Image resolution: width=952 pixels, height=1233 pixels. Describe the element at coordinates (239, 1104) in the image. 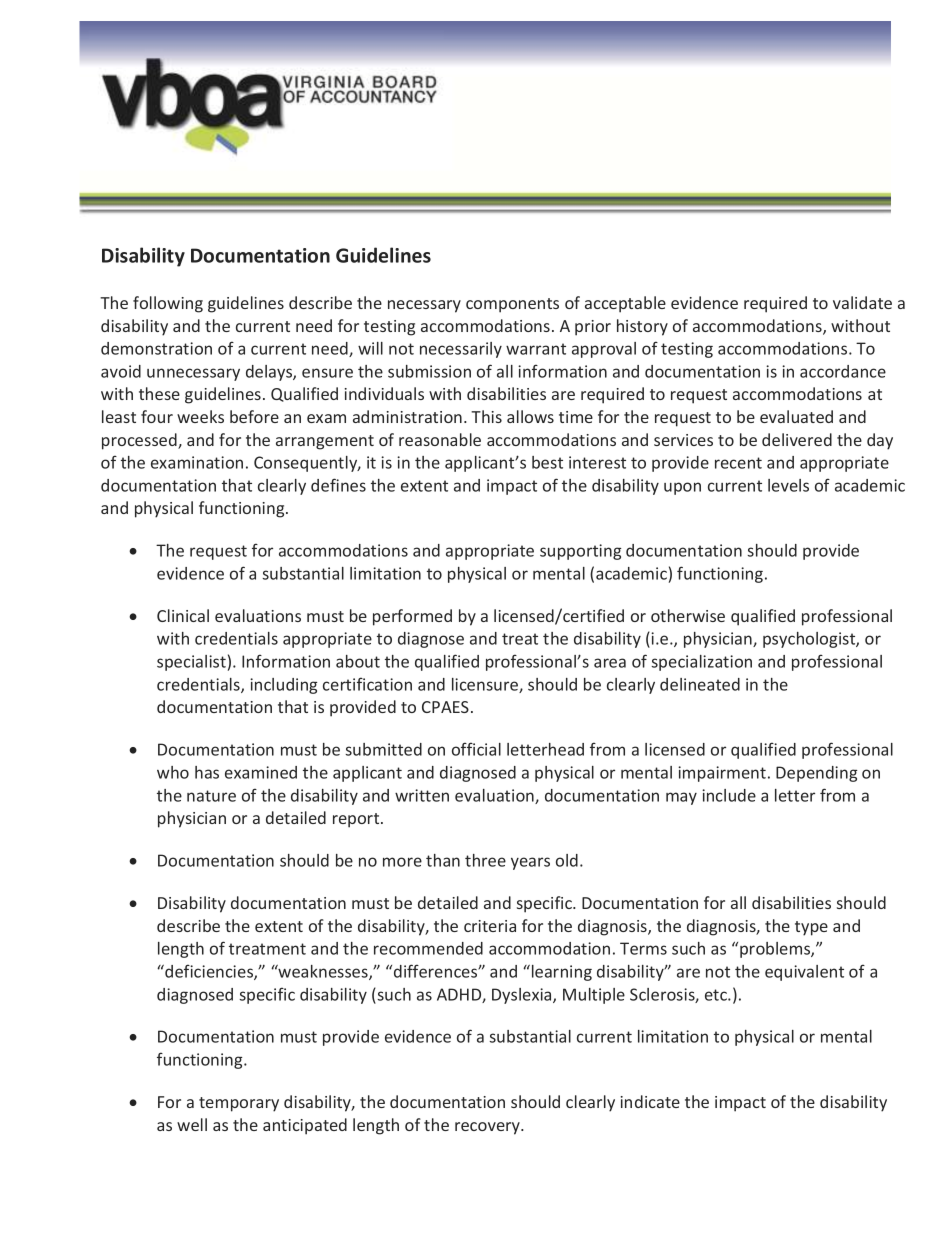

I see `temporary` at that location.
